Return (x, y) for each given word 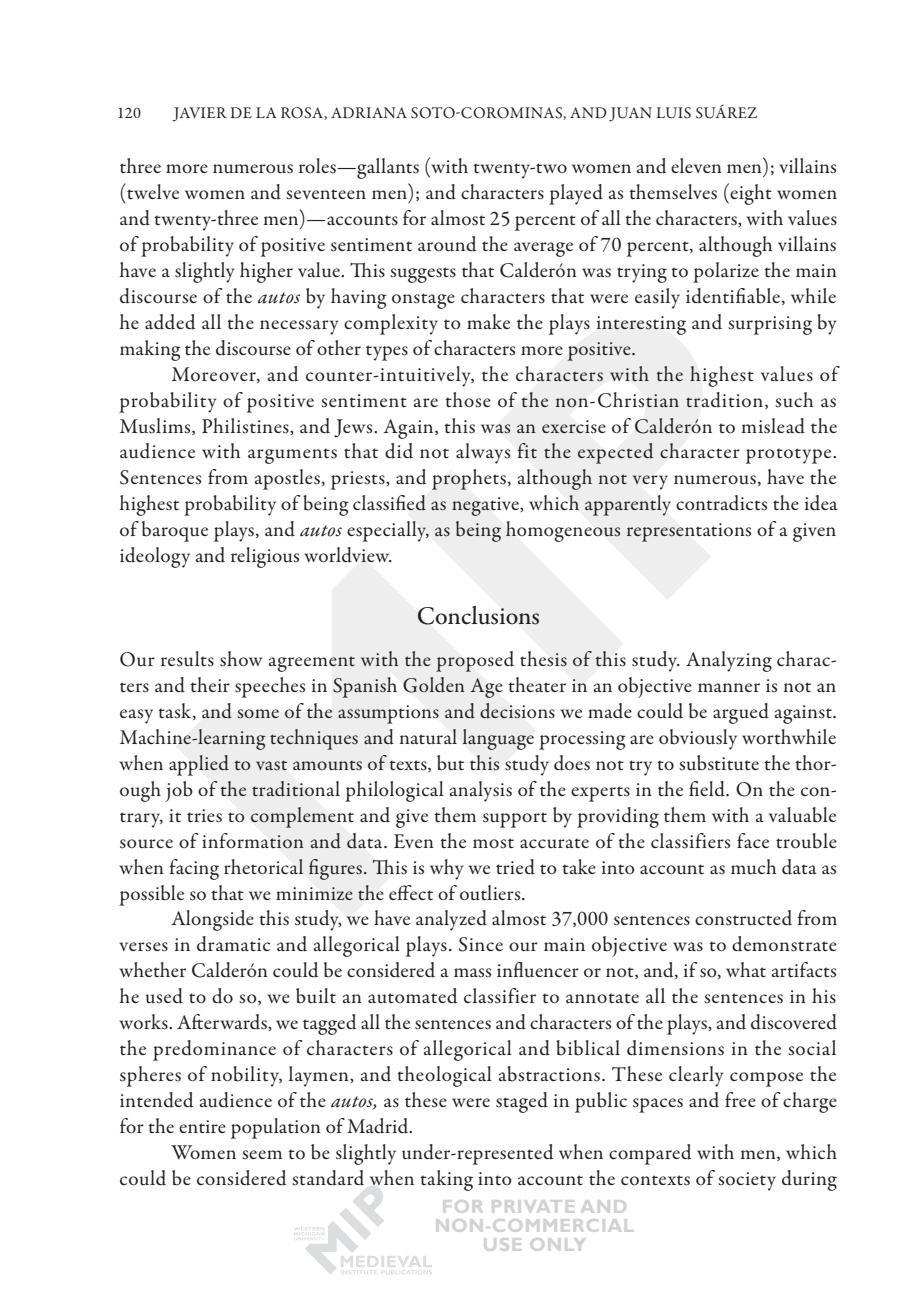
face (753, 840)
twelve (152, 191)
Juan (630, 114)
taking (447, 1180)
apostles (287, 479)
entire (202, 1126)
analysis (481, 791)
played (576, 194)
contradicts (721, 503)
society (747, 1181)
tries (204, 816)
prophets (469, 479)
